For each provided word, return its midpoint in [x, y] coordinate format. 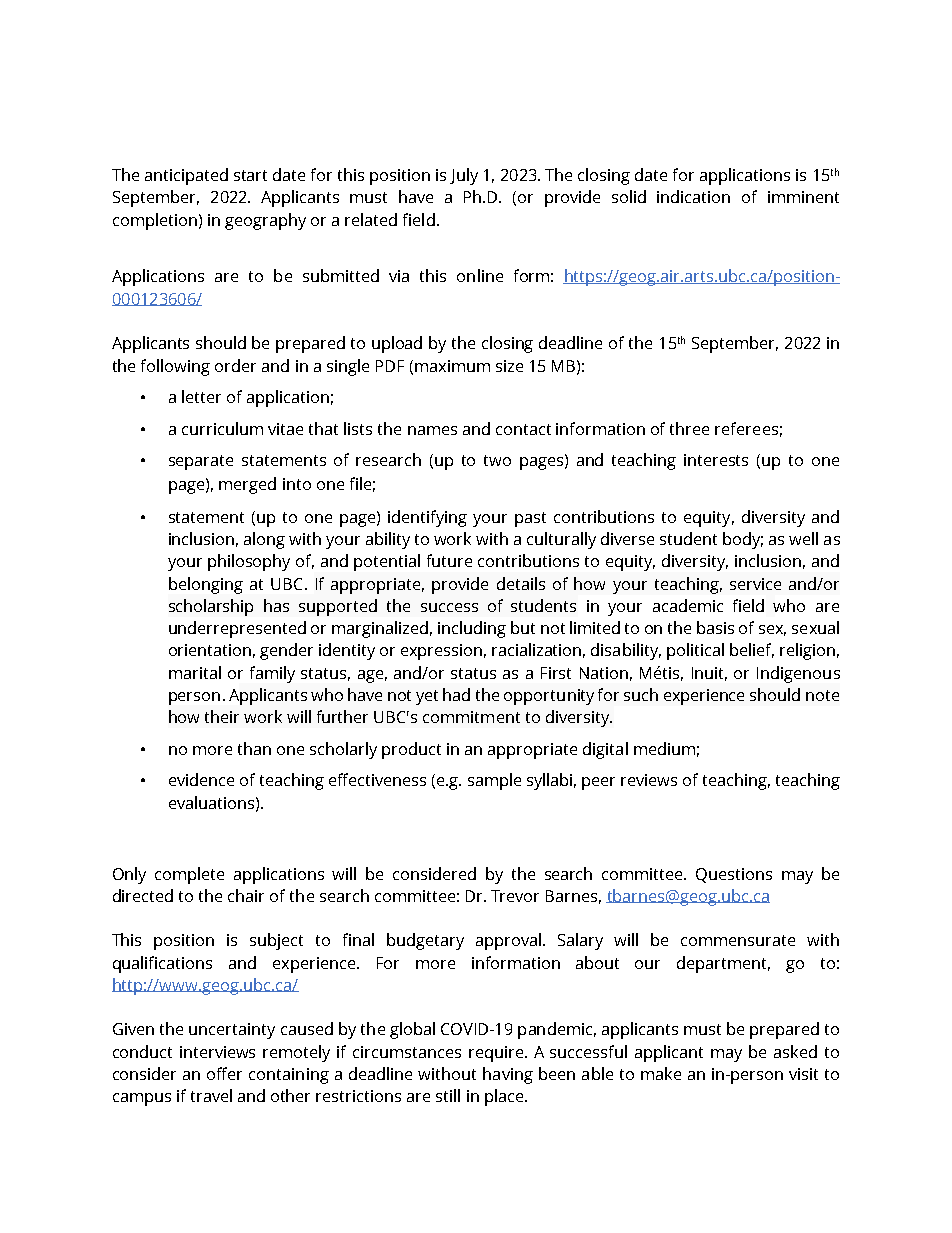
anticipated [186, 176]
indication [693, 196]
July [464, 176]
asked [795, 1051]
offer [224, 1073]
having [508, 1075]
